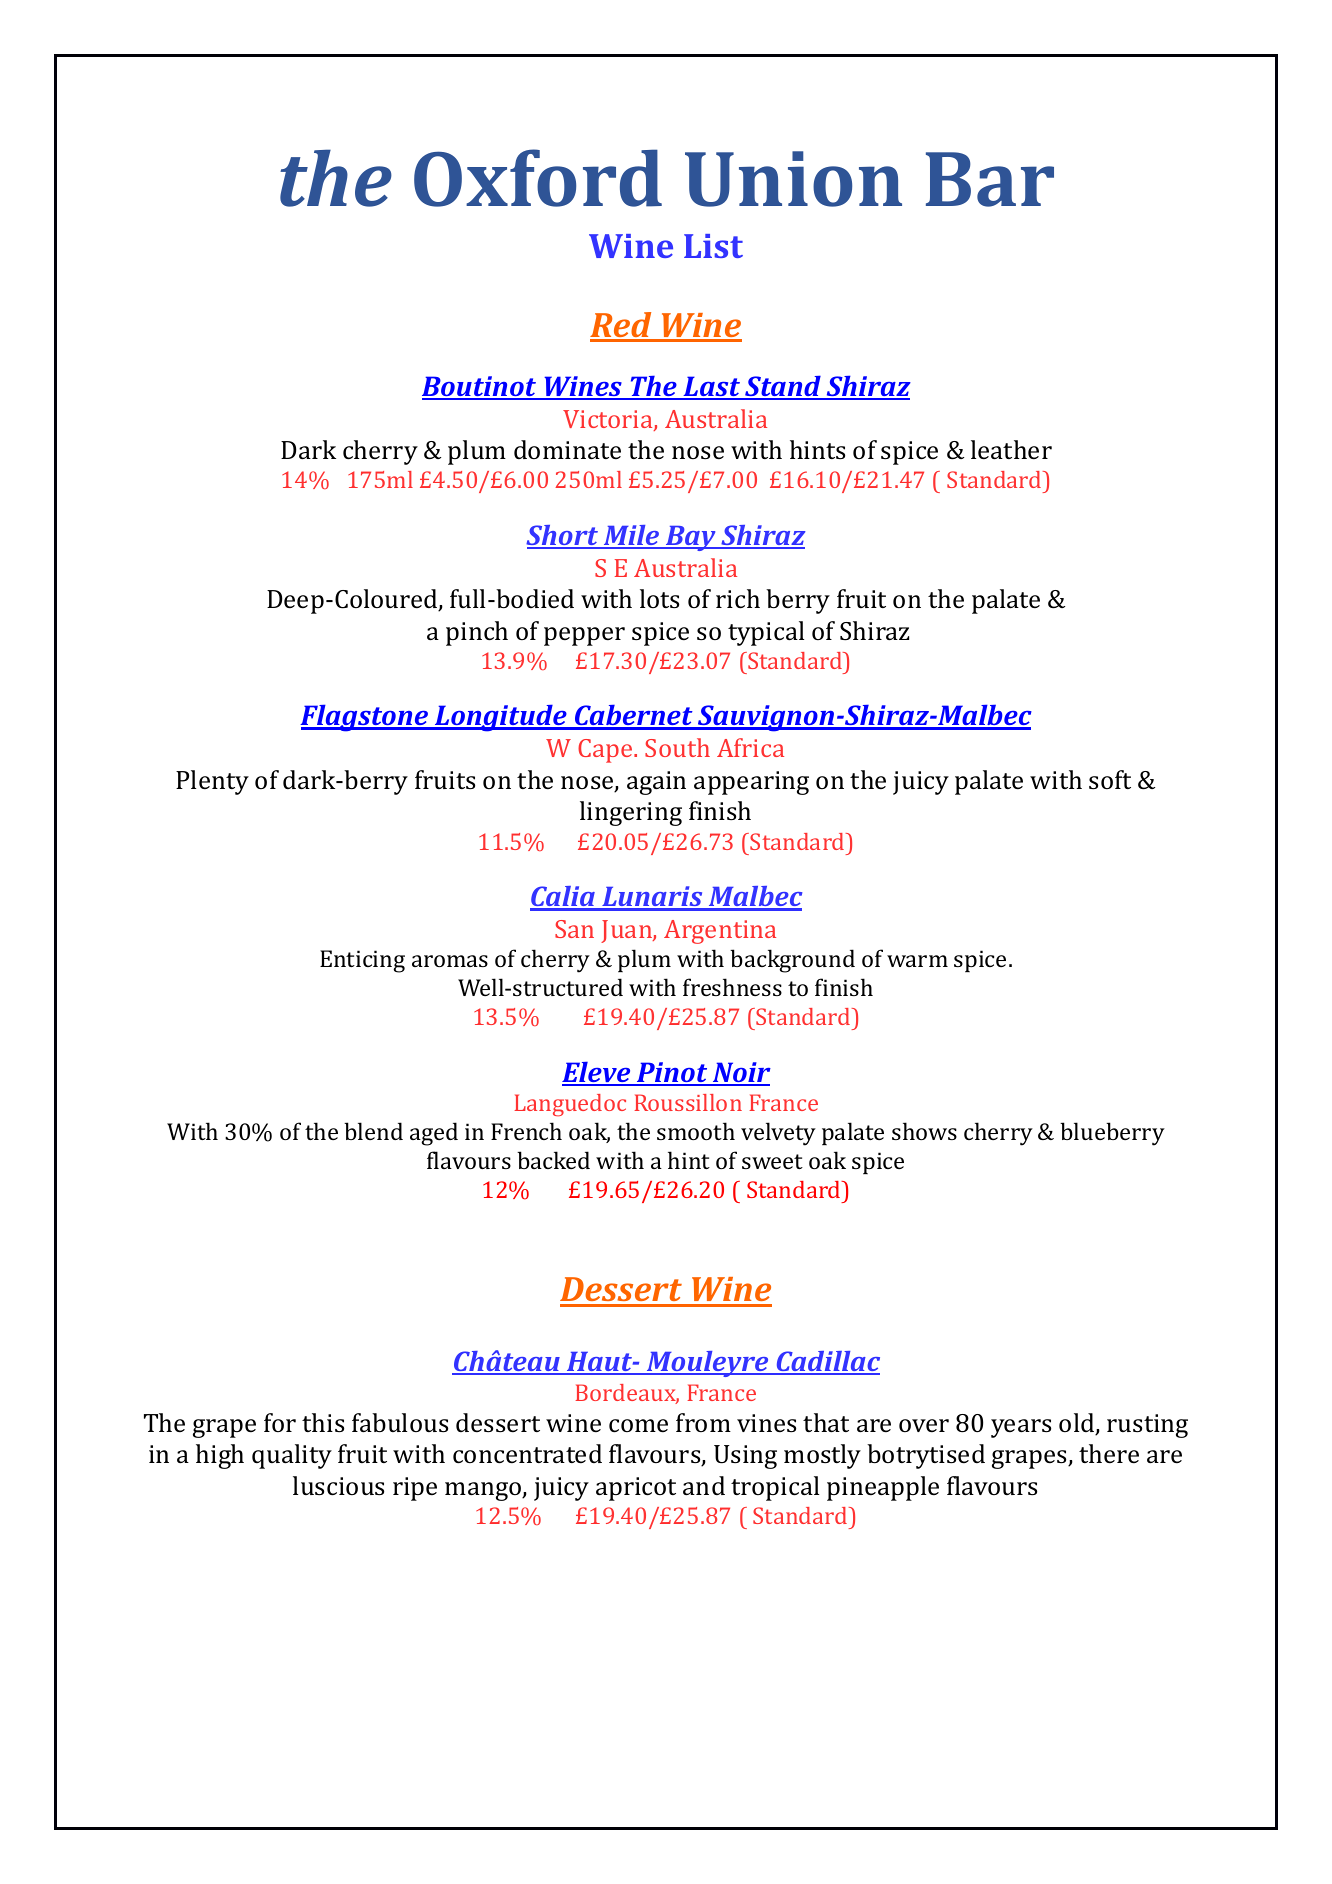 The image size is (1332, 1884). What do you see at coordinates (659, 599) in the screenshot?
I see `lots` at bounding box center [659, 599].
